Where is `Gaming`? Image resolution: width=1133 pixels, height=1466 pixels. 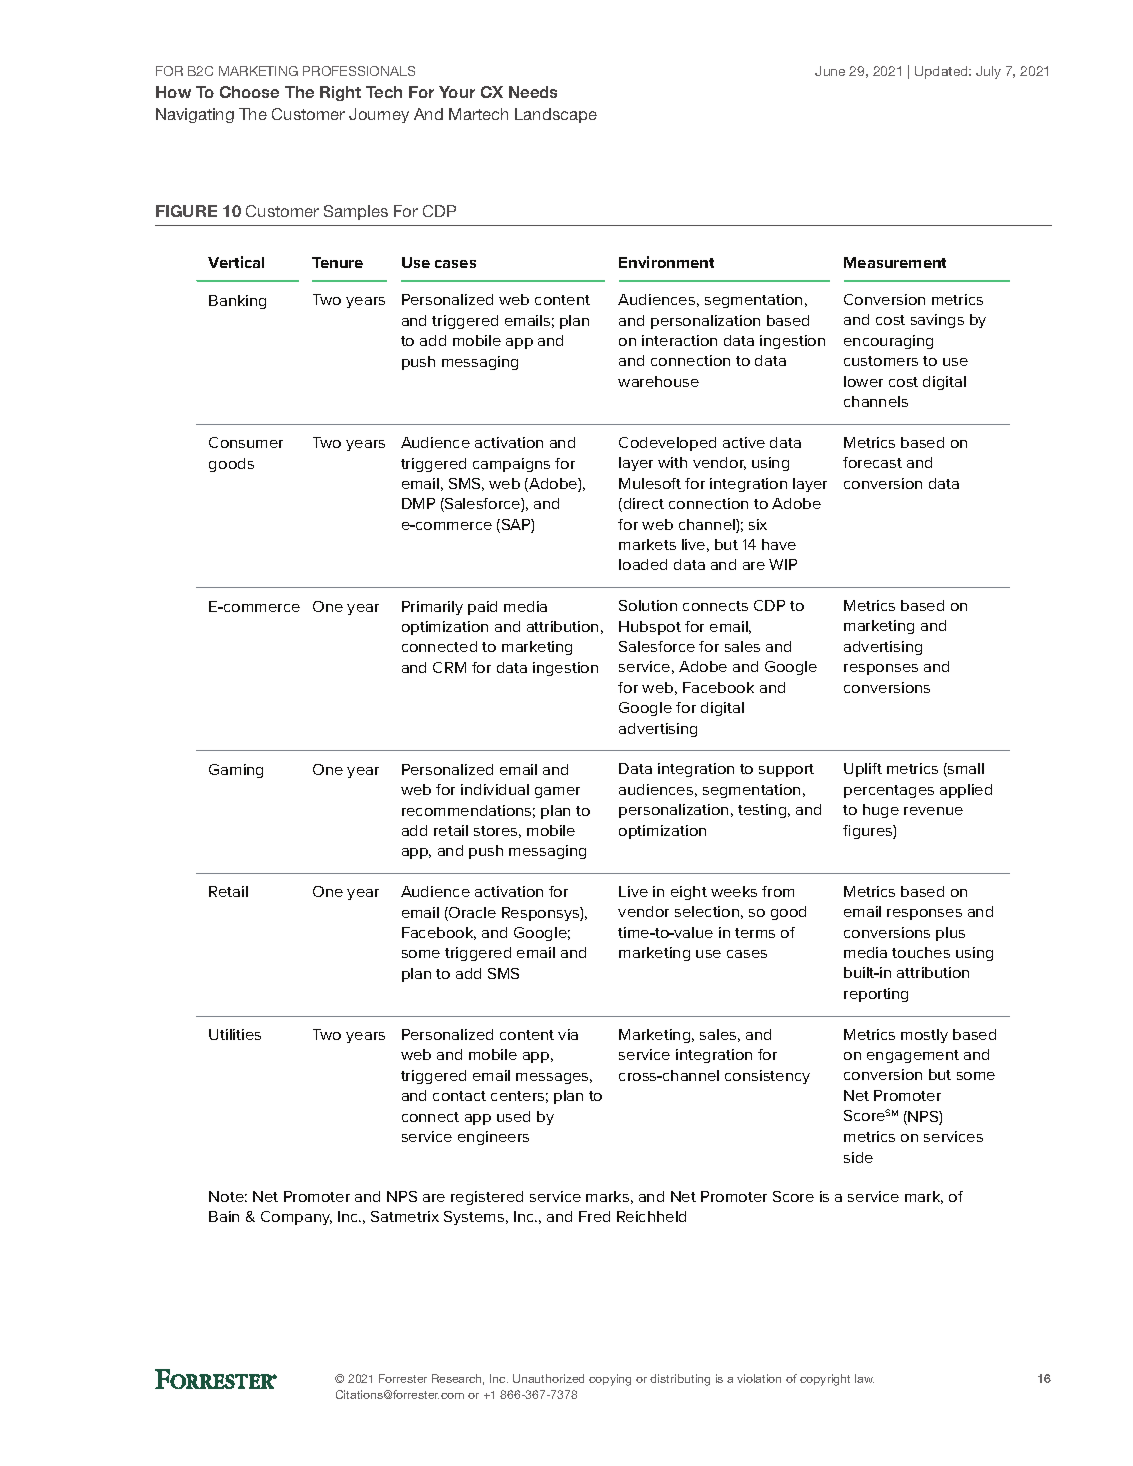
Gaming is located at coordinates (236, 771).
